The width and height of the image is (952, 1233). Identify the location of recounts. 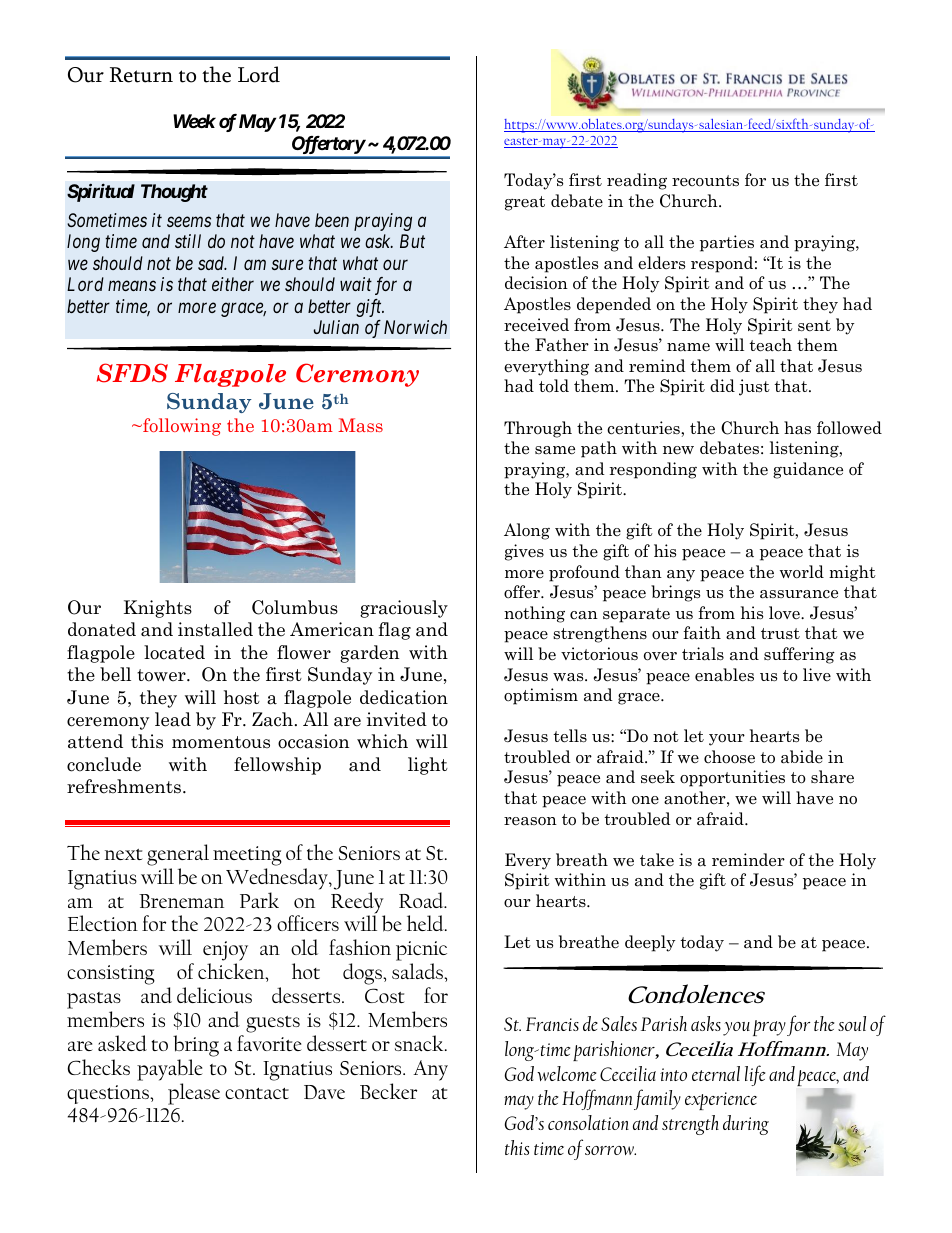
(705, 181).
